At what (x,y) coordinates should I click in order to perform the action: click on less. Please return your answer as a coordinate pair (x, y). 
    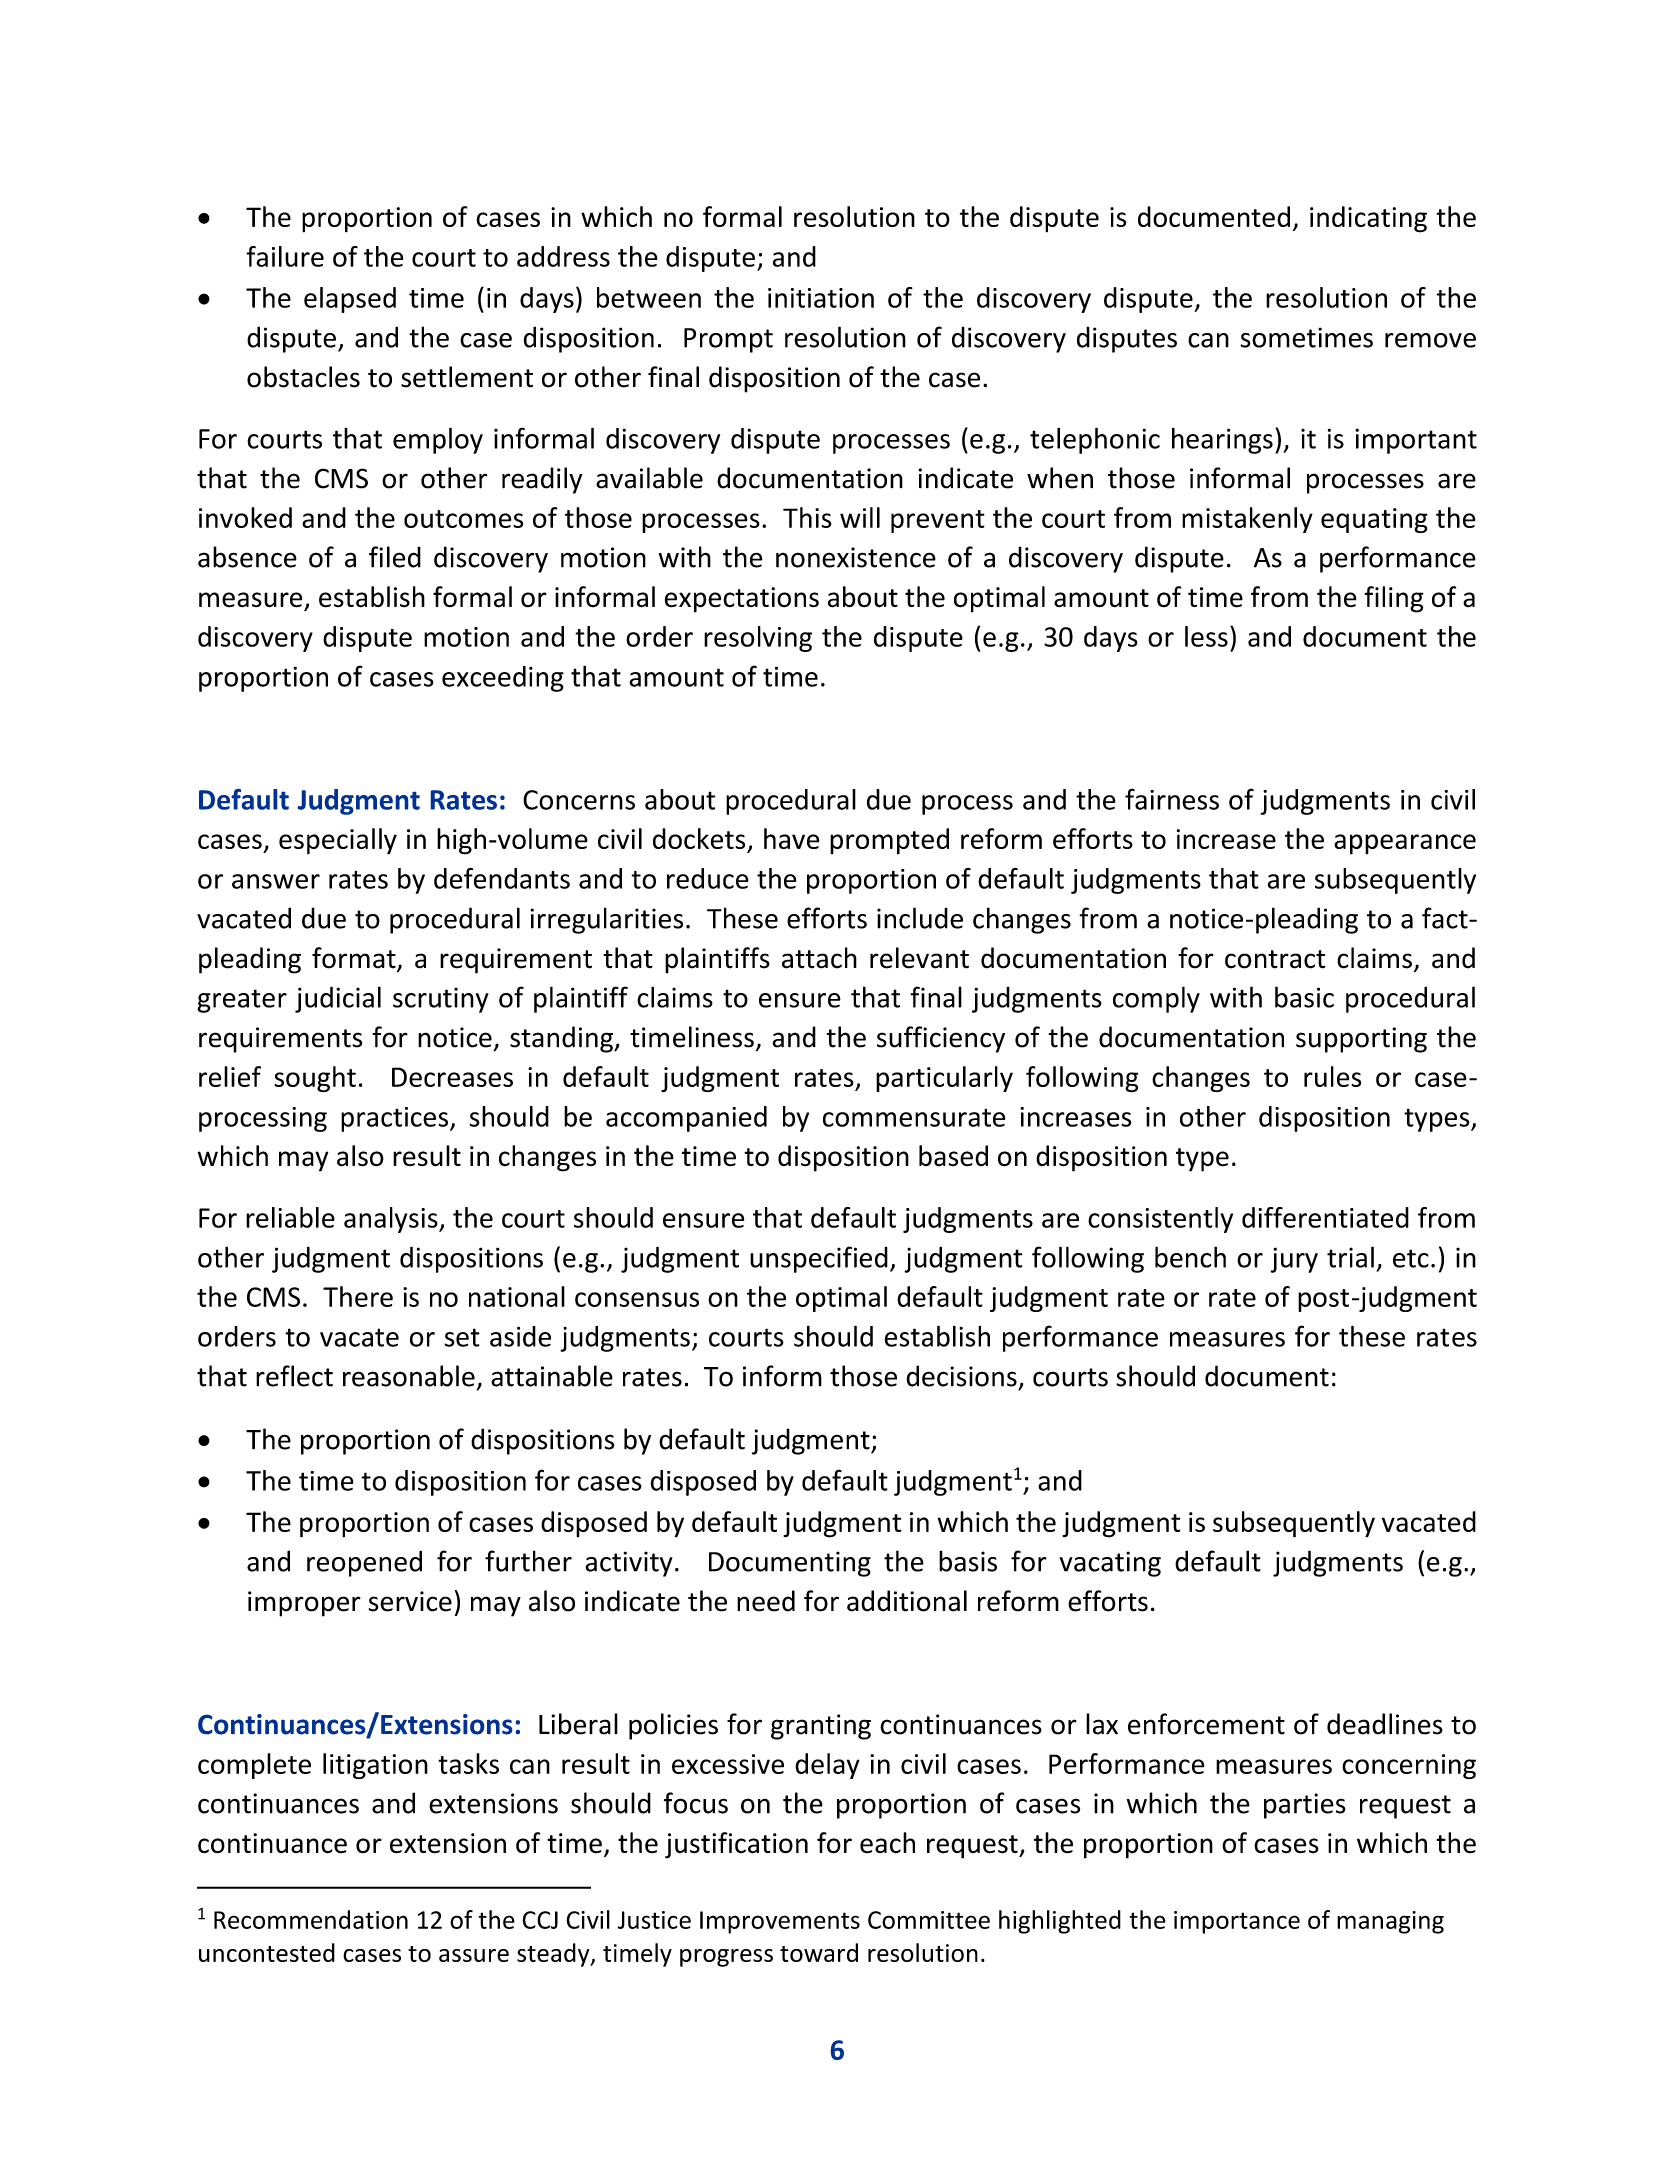
    Looking at the image, I should click on (1206, 636).
